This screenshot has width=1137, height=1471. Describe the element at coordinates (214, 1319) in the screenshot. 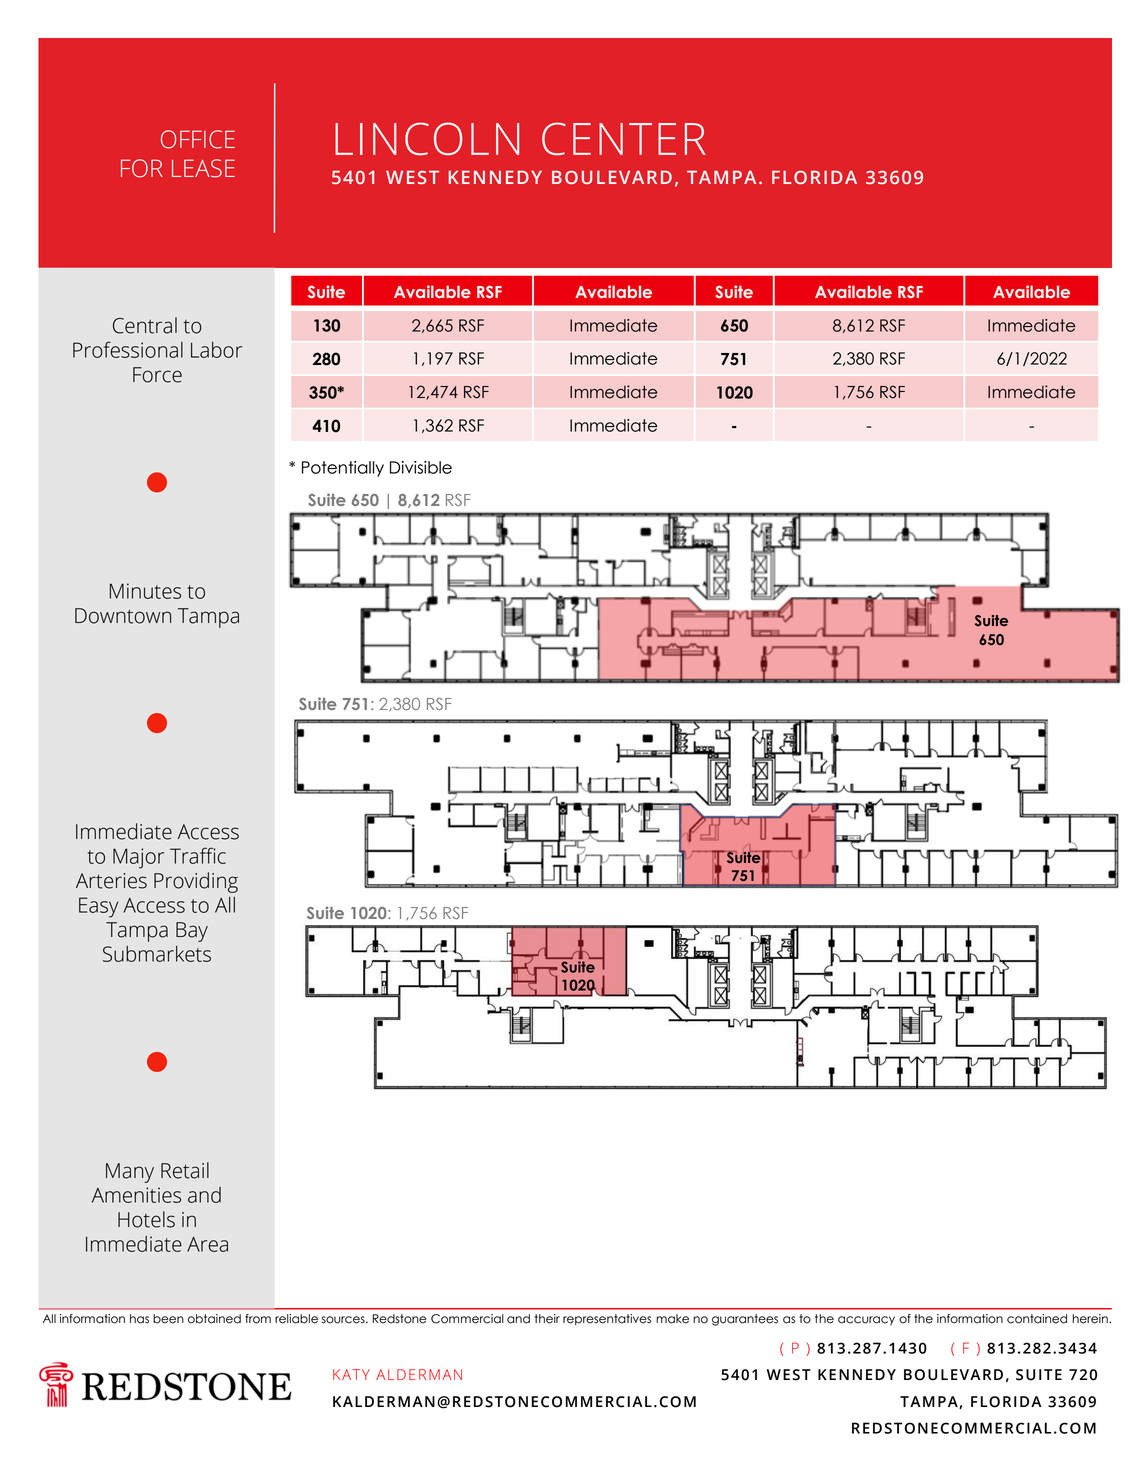

I see `obtained` at that location.
